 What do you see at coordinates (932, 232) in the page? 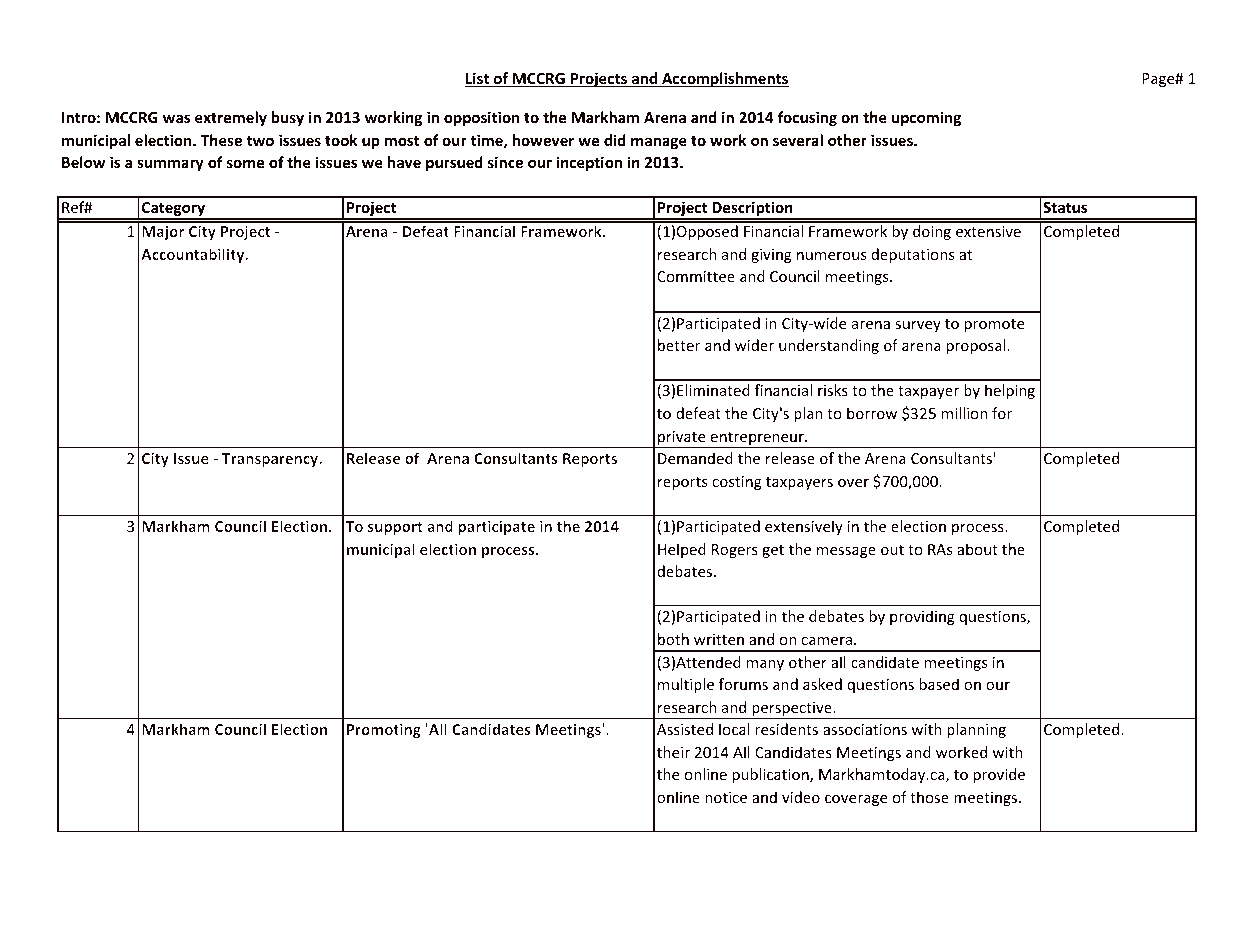
I see `doing` at bounding box center [932, 232].
